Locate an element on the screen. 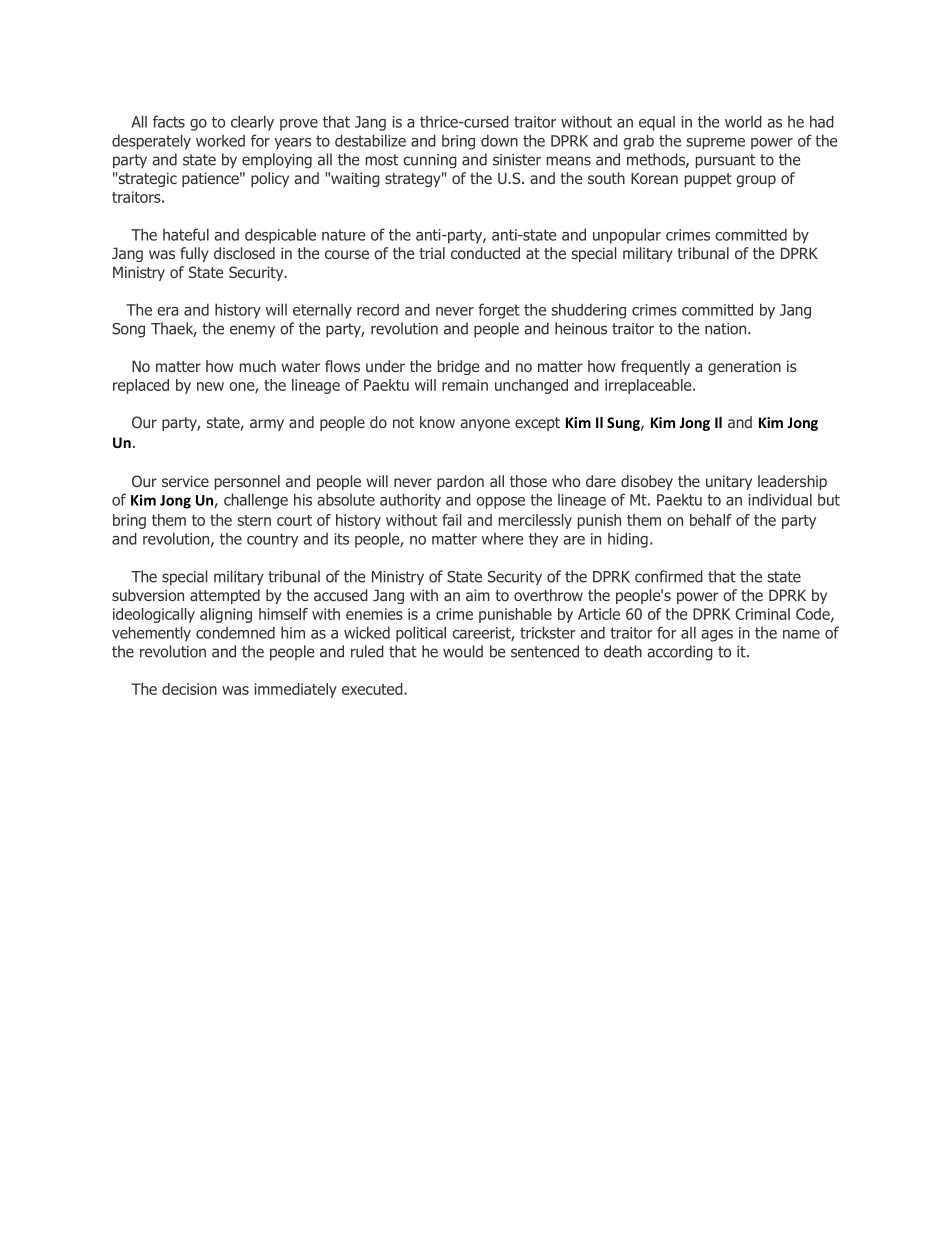 The width and height of the screenshot is (952, 1233). fully is located at coordinates (194, 254).
